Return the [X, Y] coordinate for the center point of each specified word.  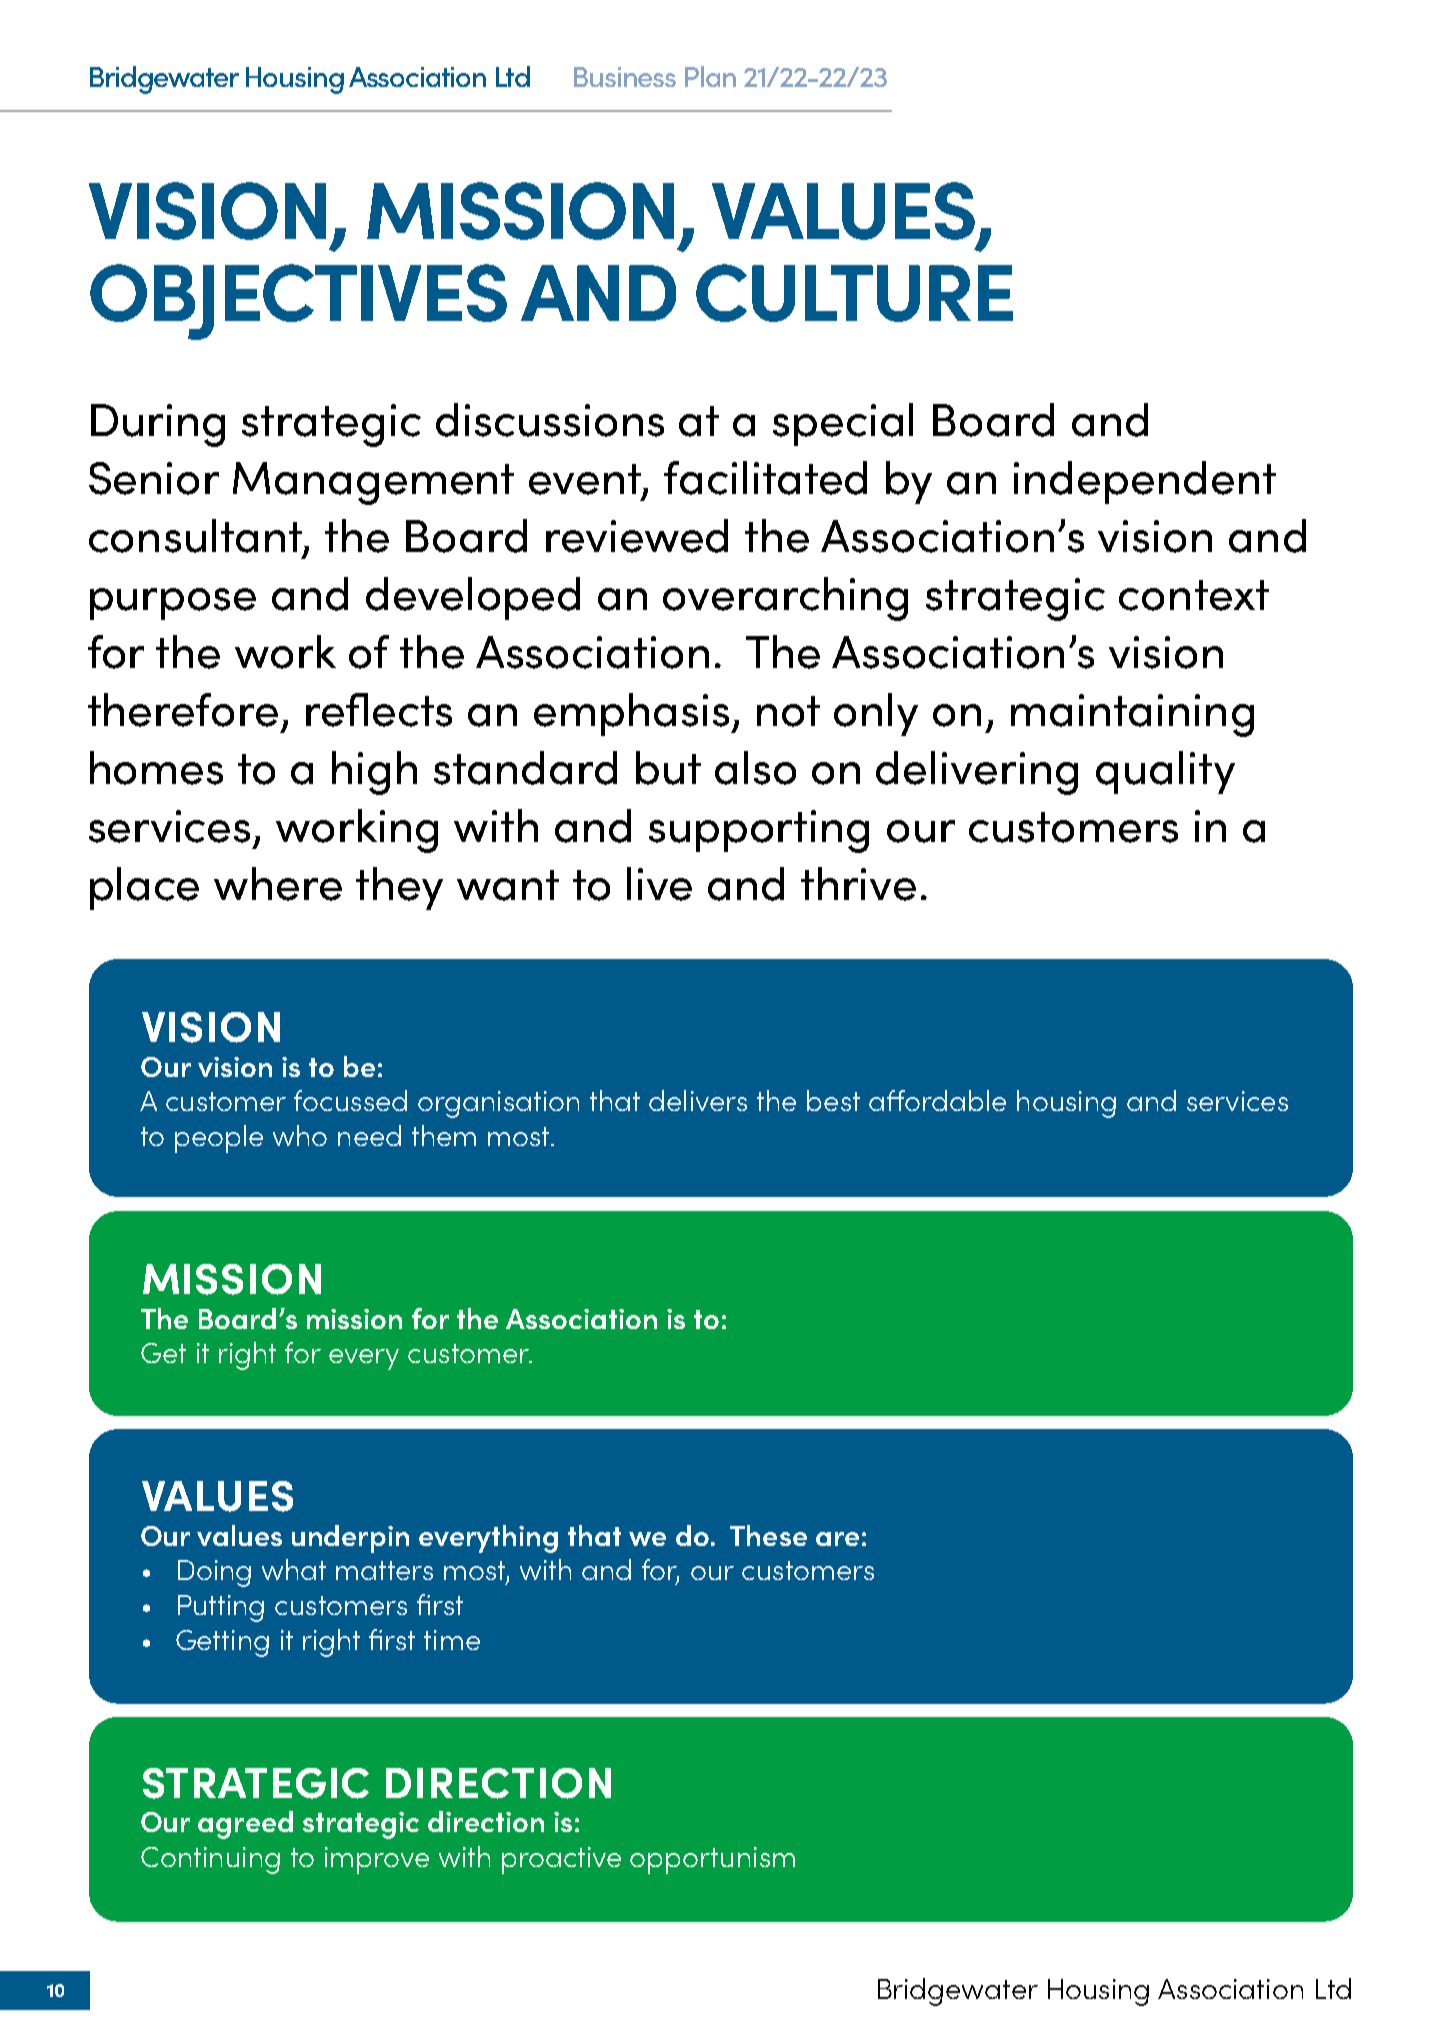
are [837, 1539]
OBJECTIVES [298, 302]
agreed [245, 1825]
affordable [937, 1100]
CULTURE [854, 293]
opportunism [712, 1860]
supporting [759, 831]
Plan [710, 76]
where [278, 884]
